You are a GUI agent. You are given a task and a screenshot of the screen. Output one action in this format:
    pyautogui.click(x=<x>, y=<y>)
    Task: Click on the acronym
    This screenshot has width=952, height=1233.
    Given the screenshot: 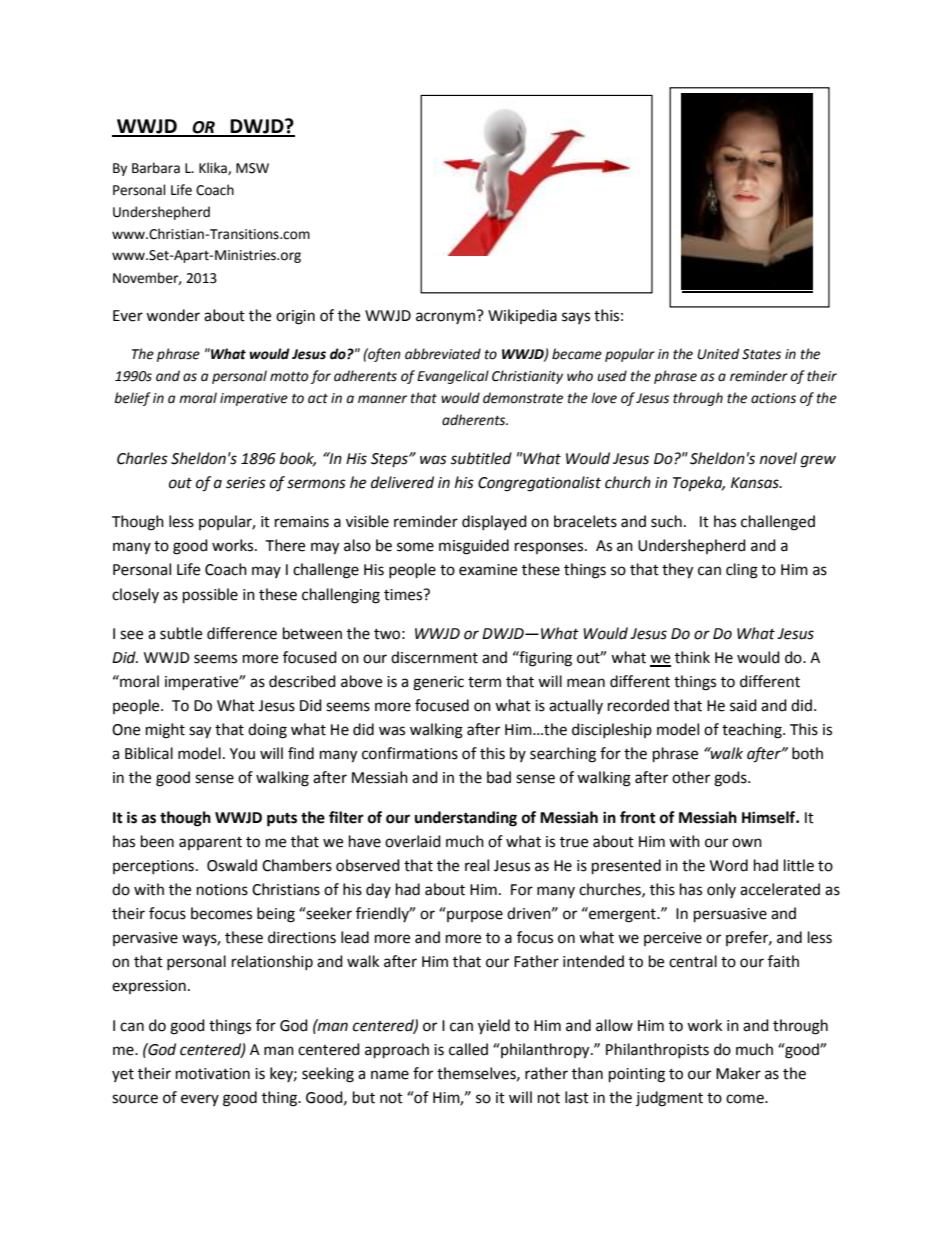 What is the action you would take?
    pyautogui.click(x=445, y=318)
